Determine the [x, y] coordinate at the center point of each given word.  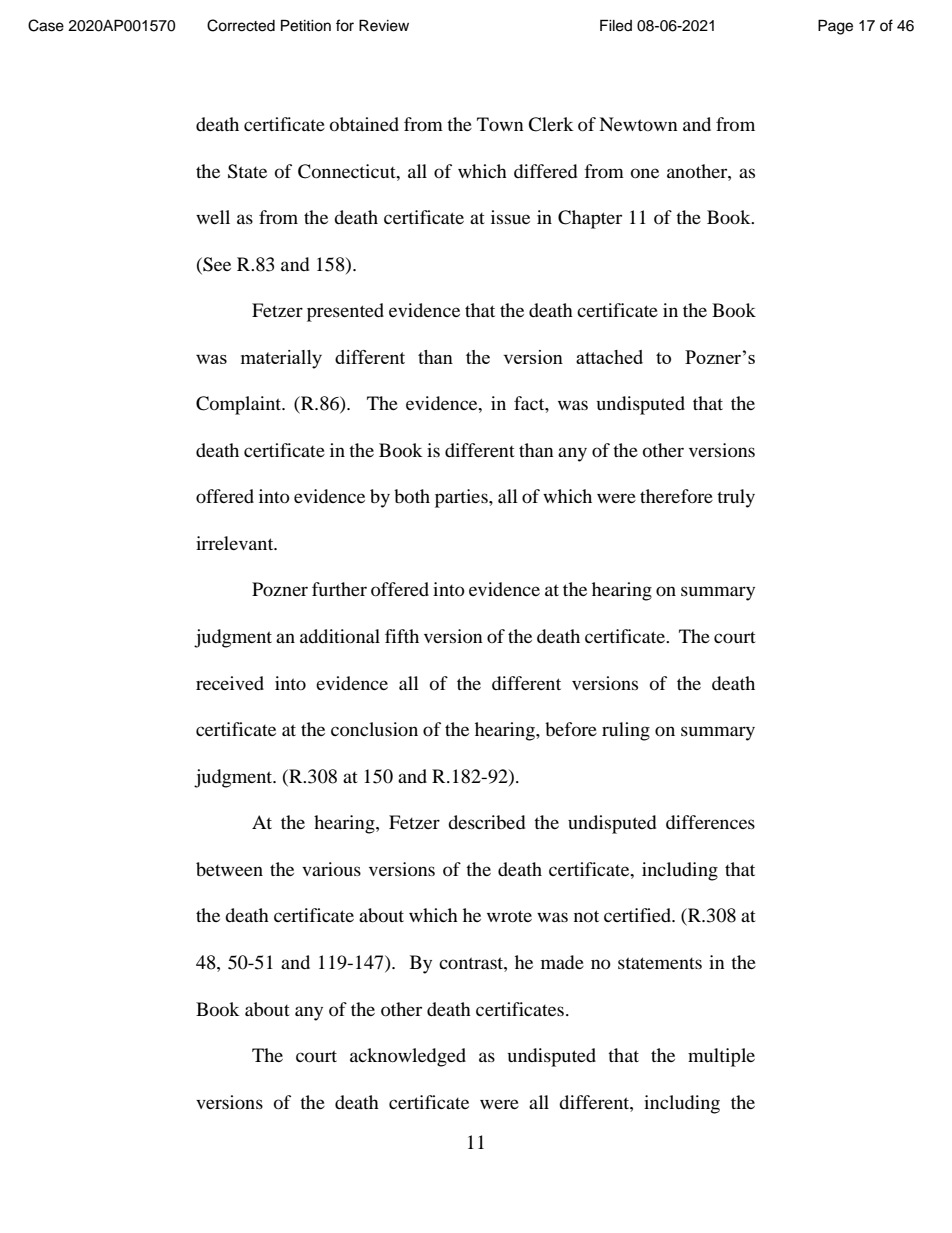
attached [609, 357]
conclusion [374, 729]
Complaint [240, 405]
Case [46, 25]
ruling [626, 731]
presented [345, 312]
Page [835, 27]
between [229, 869]
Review [384, 25]
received [230, 683]
